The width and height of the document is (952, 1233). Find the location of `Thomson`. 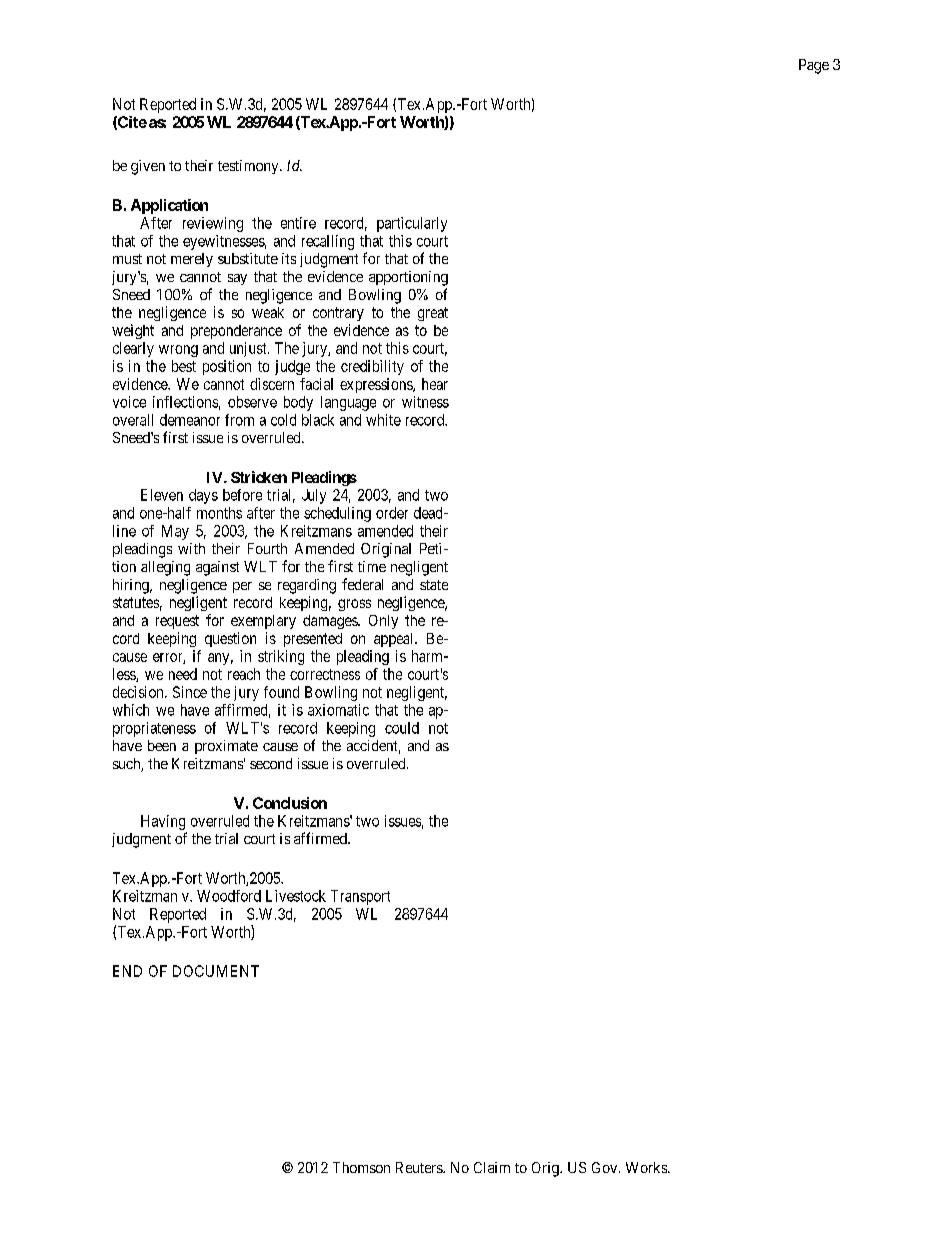

Thomson is located at coordinates (361, 1167).
